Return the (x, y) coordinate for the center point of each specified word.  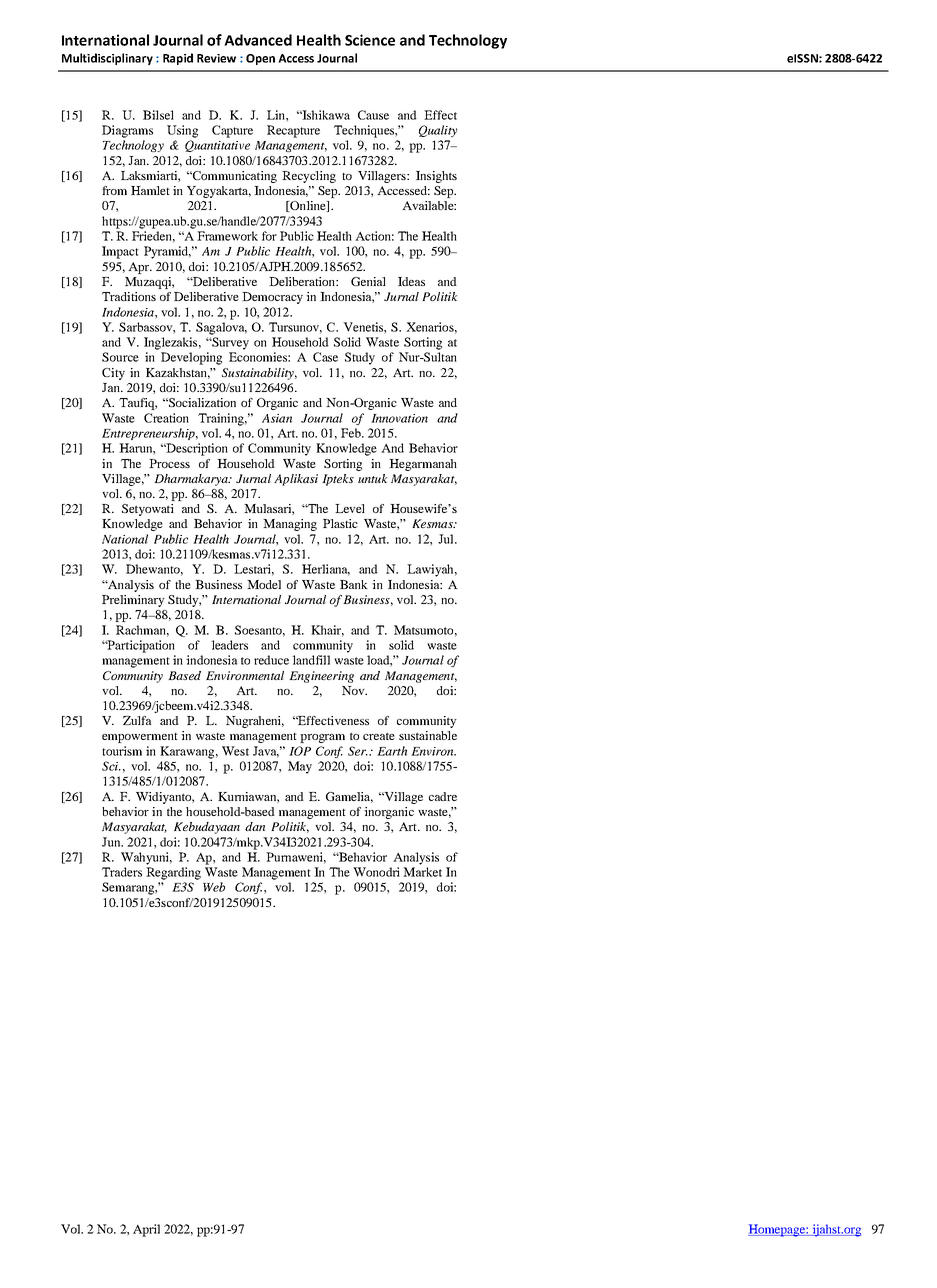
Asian (277, 418)
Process (169, 463)
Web (214, 887)
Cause (373, 115)
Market (422, 872)
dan (255, 826)
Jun (112, 842)
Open (260, 59)
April (146, 1230)
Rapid (178, 59)
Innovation (399, 418)
